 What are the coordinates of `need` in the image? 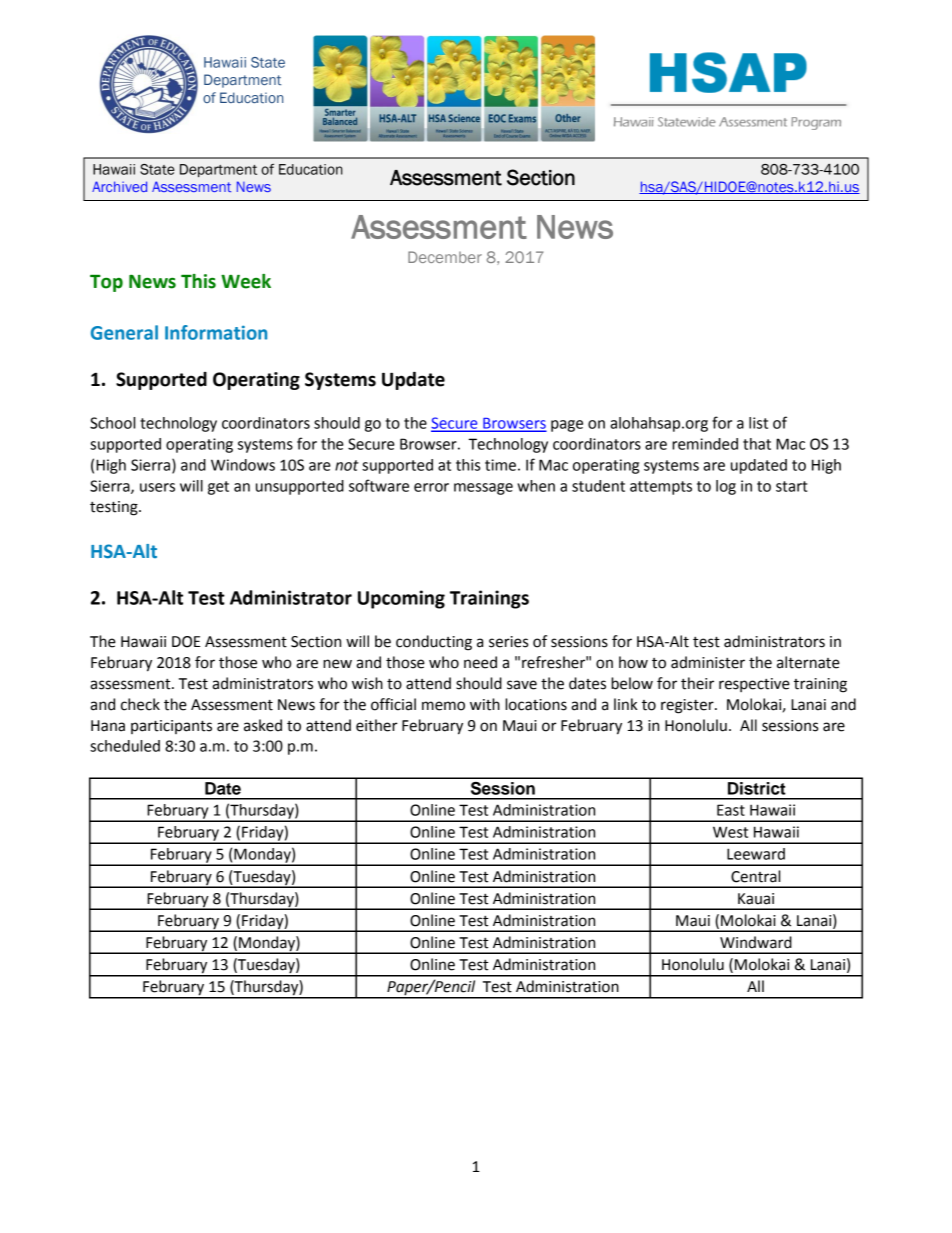 It's located at (480, 662).
